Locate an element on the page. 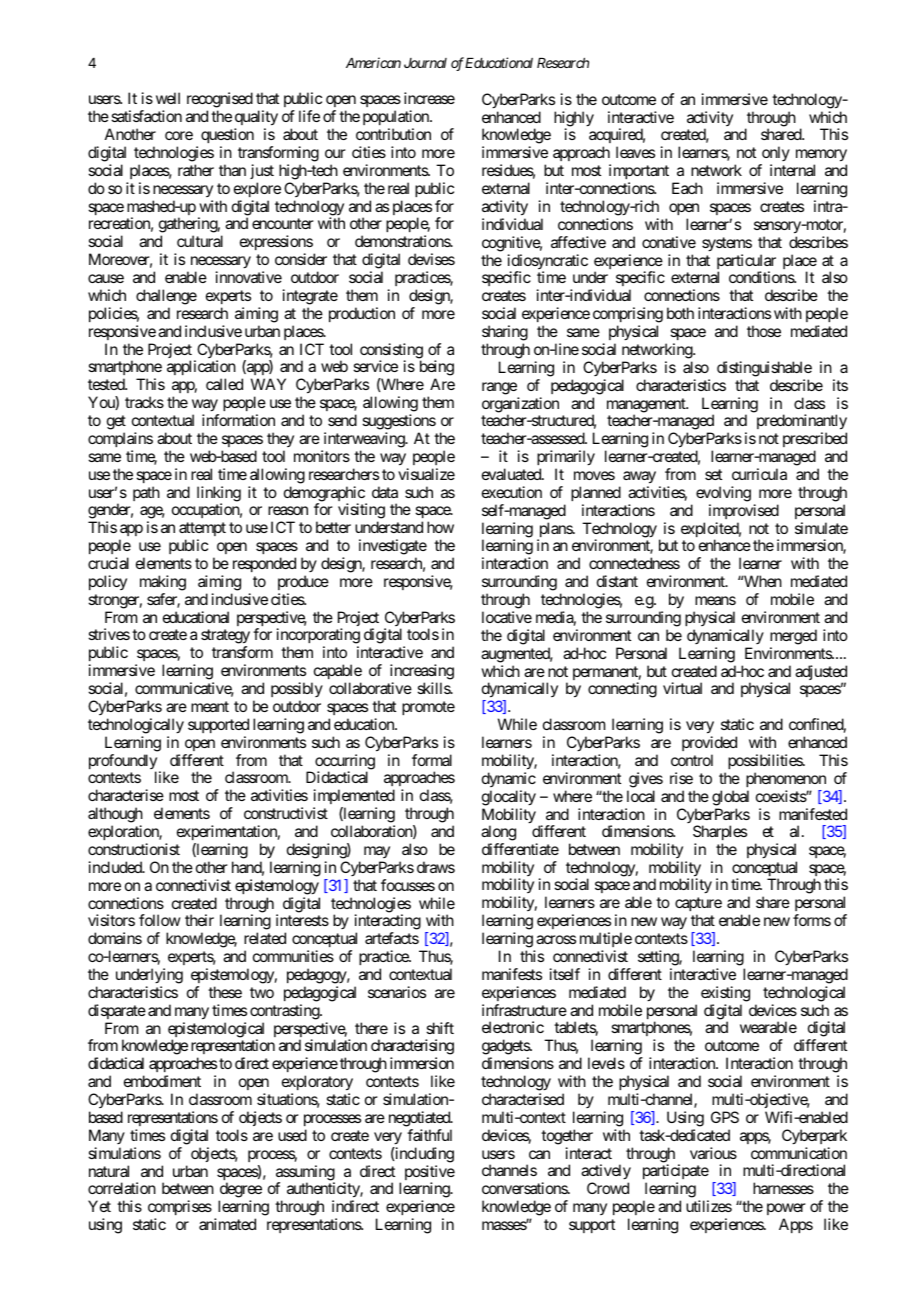 This document has height=1308, width=924. global is located at coordinates (730, 798).
